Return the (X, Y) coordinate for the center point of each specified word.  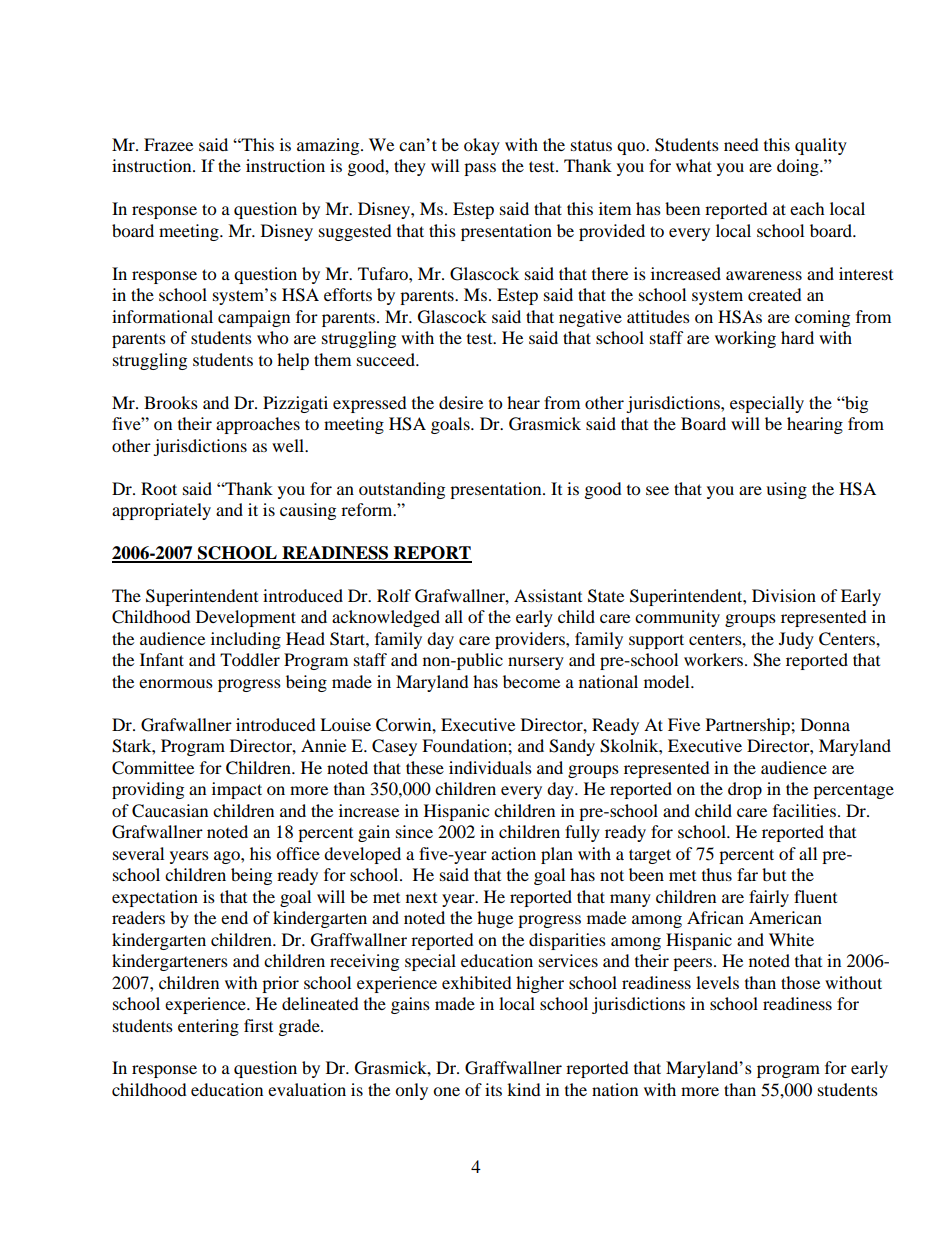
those (800, 982)
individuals (490, 767)
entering (208, 1027)
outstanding (402, 490)
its (493, 1089)
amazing (329, 146)
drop (745, 790)
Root (159, 488)
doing (799, 167)
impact (237, 790)
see (657, 490)
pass (480, 169)
